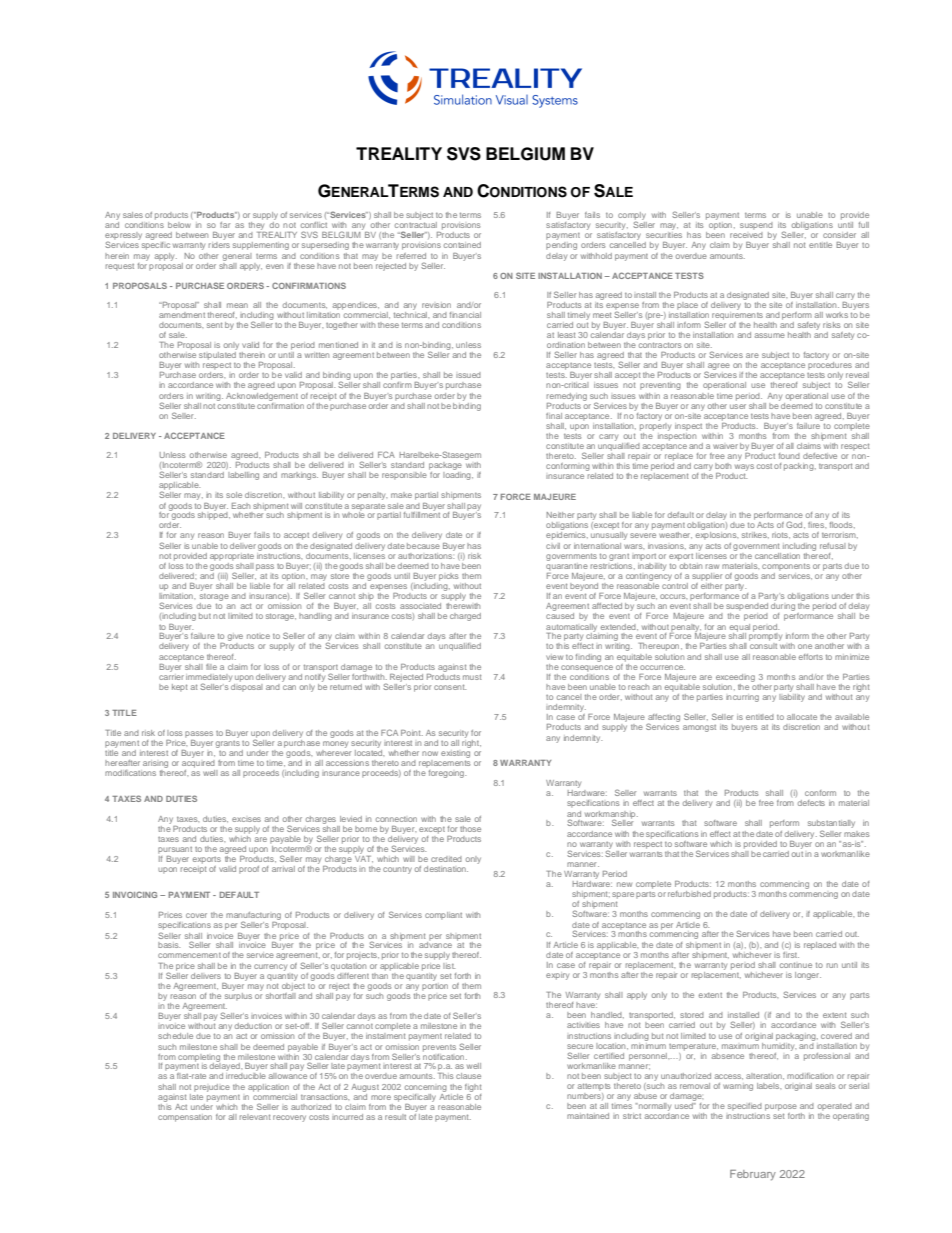  Describe the element at coordinates (554, 416) in the page. I see `final` at that location.
